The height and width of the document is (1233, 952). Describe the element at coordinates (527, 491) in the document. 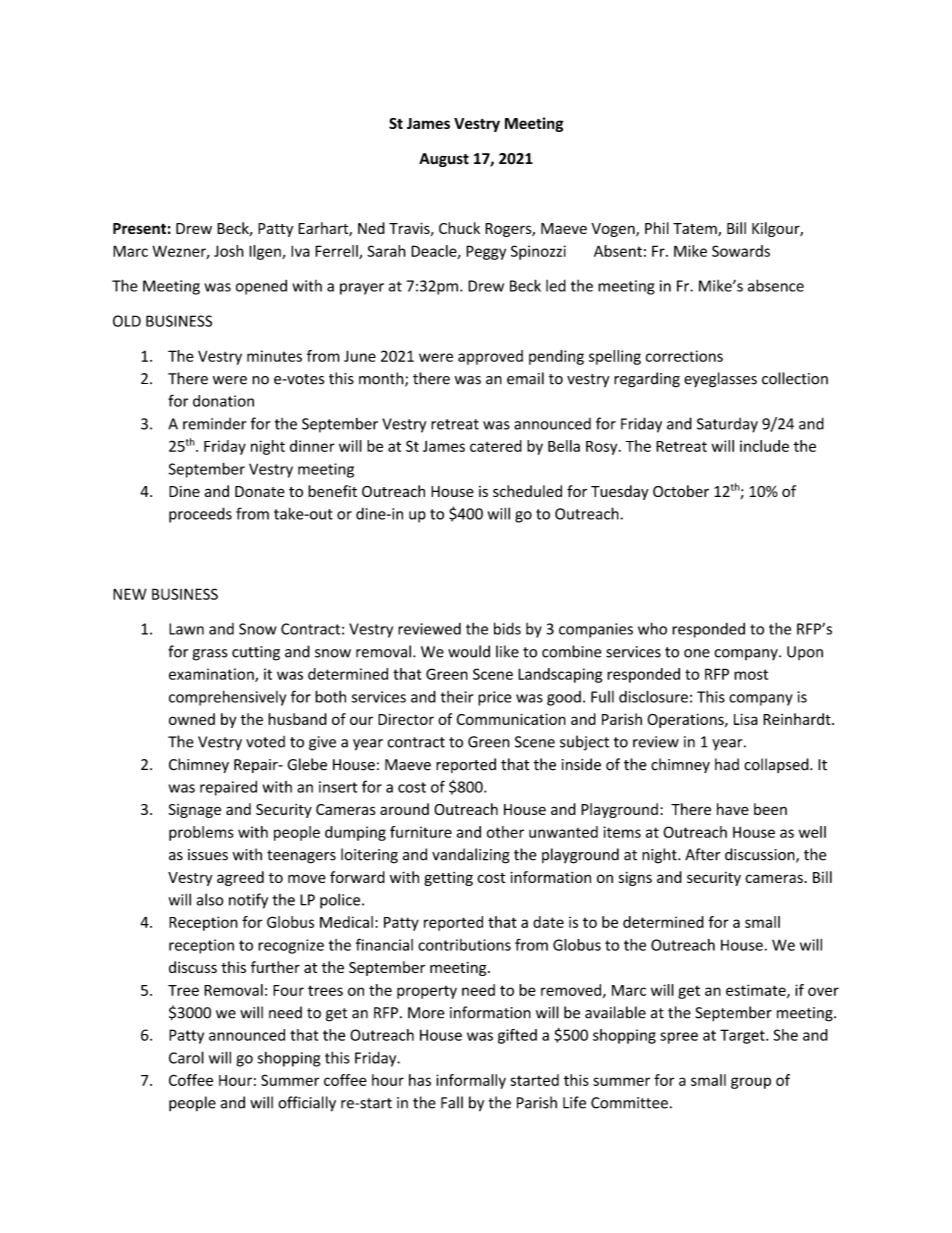

I see `scheduled` at that location.
